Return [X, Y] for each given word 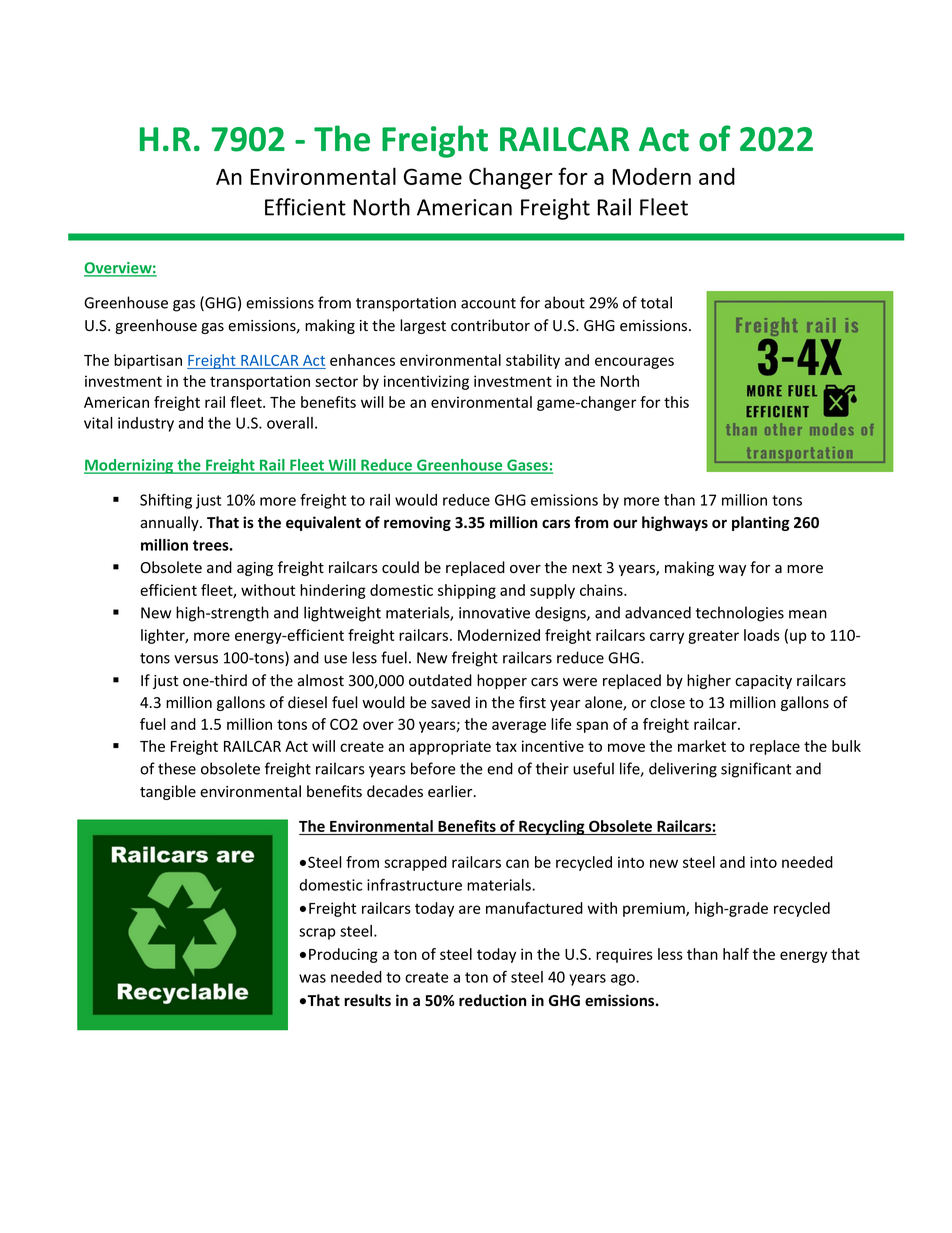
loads [762, 635]
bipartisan [148, 361]
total [656, 302]
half [736, 954]
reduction [492, 1000]
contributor [490, 325]
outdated [440, 680]
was [312, 978]
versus [196, 659]
